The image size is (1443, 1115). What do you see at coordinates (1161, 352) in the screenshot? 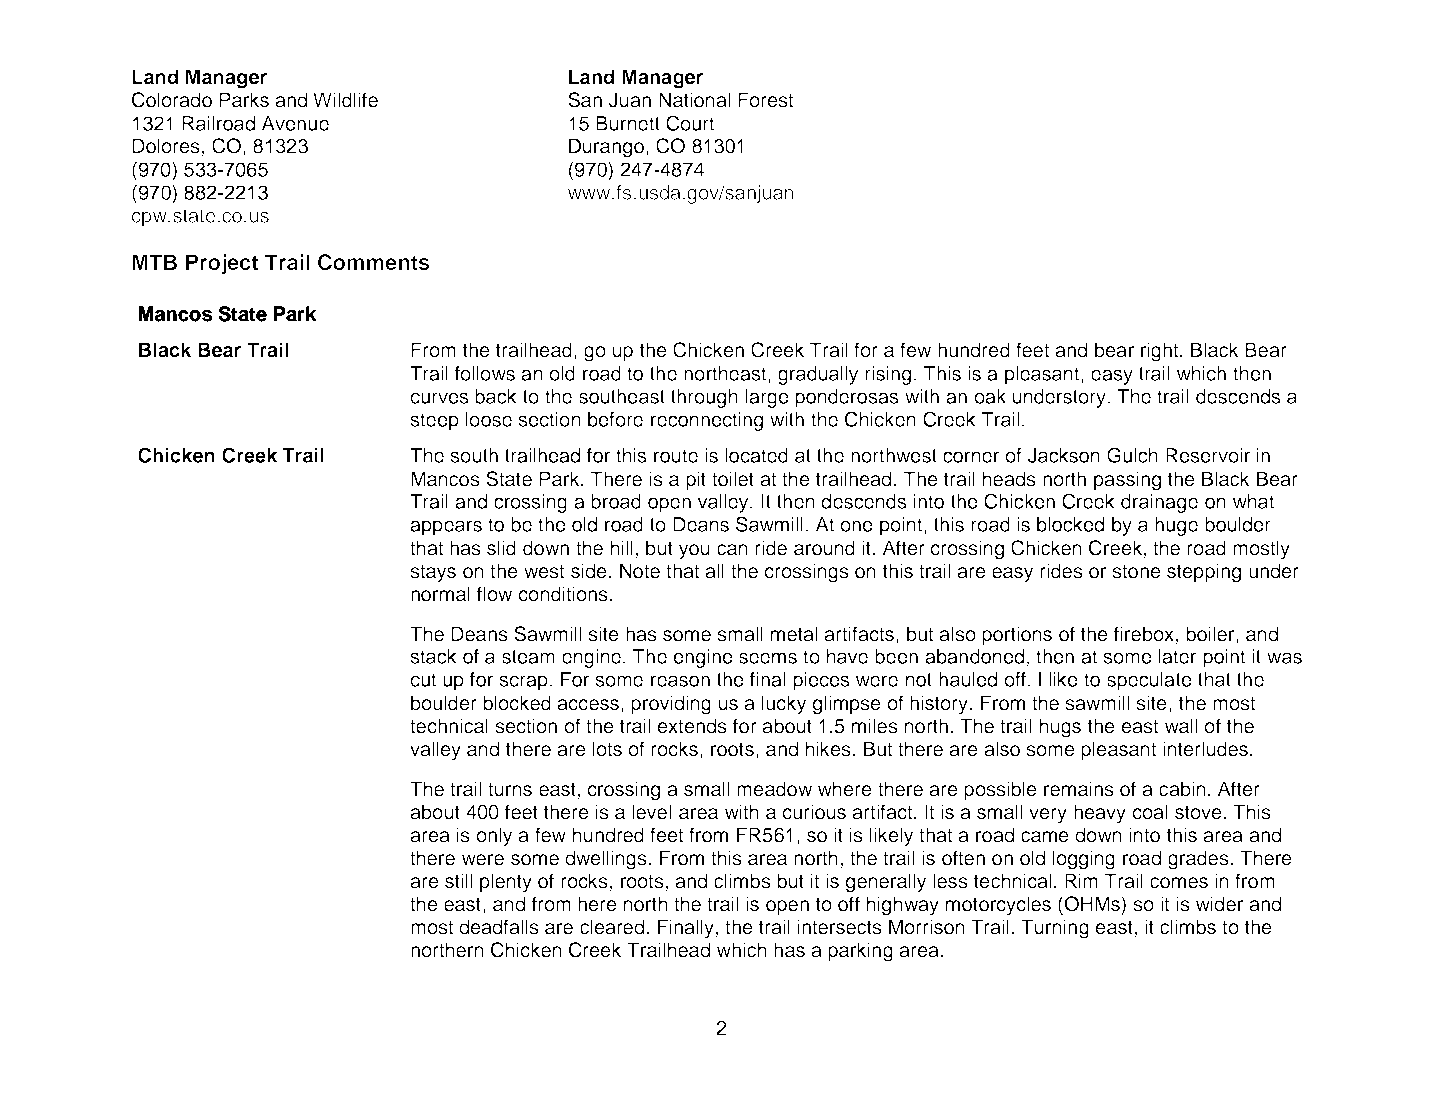
I see `right` at bounding box center [1161, 352].
